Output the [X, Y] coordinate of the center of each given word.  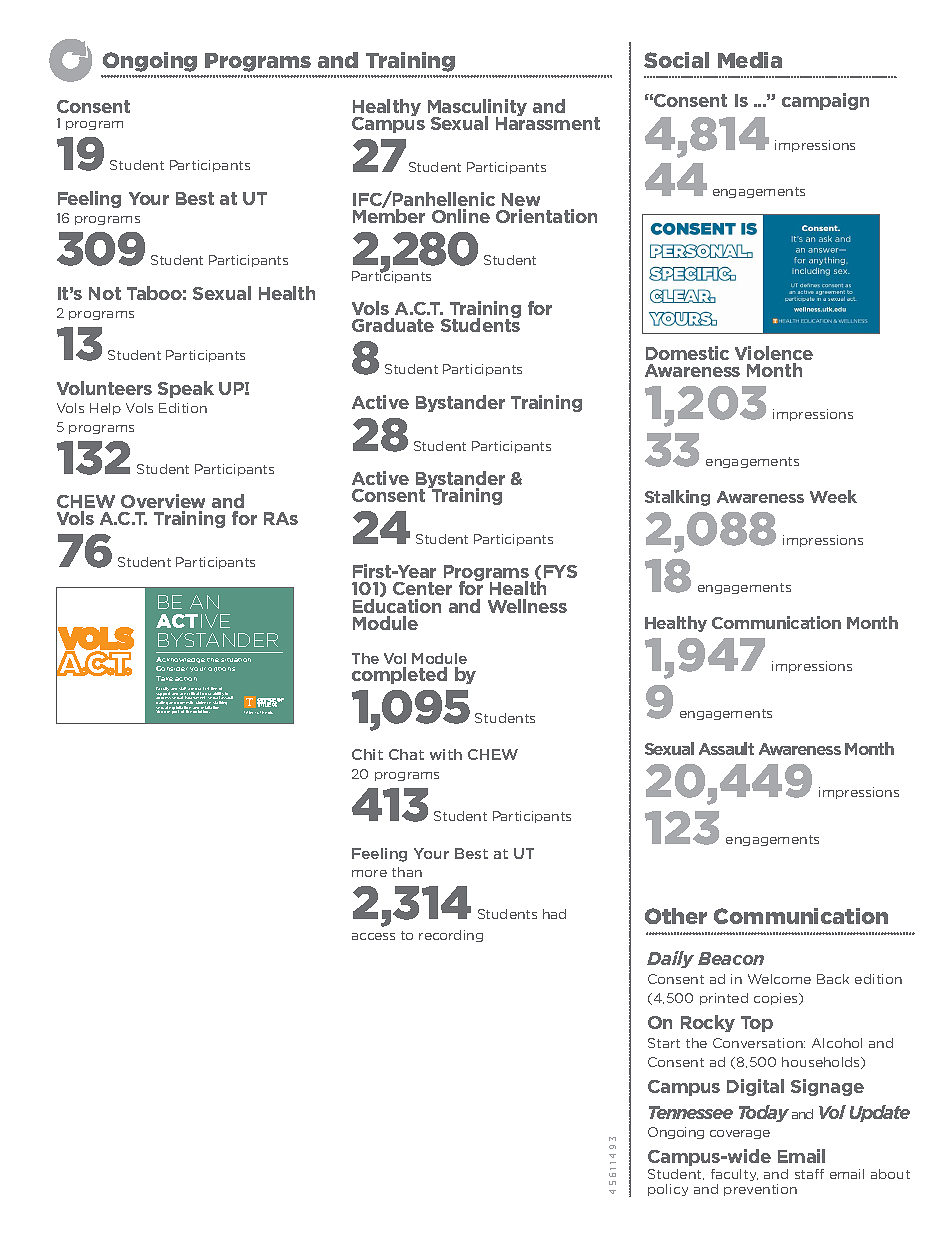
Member [389, 216]
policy [668, 1190]
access [373, 936]
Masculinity [477, 109]
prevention [760, 1190]
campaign [825, 101]
